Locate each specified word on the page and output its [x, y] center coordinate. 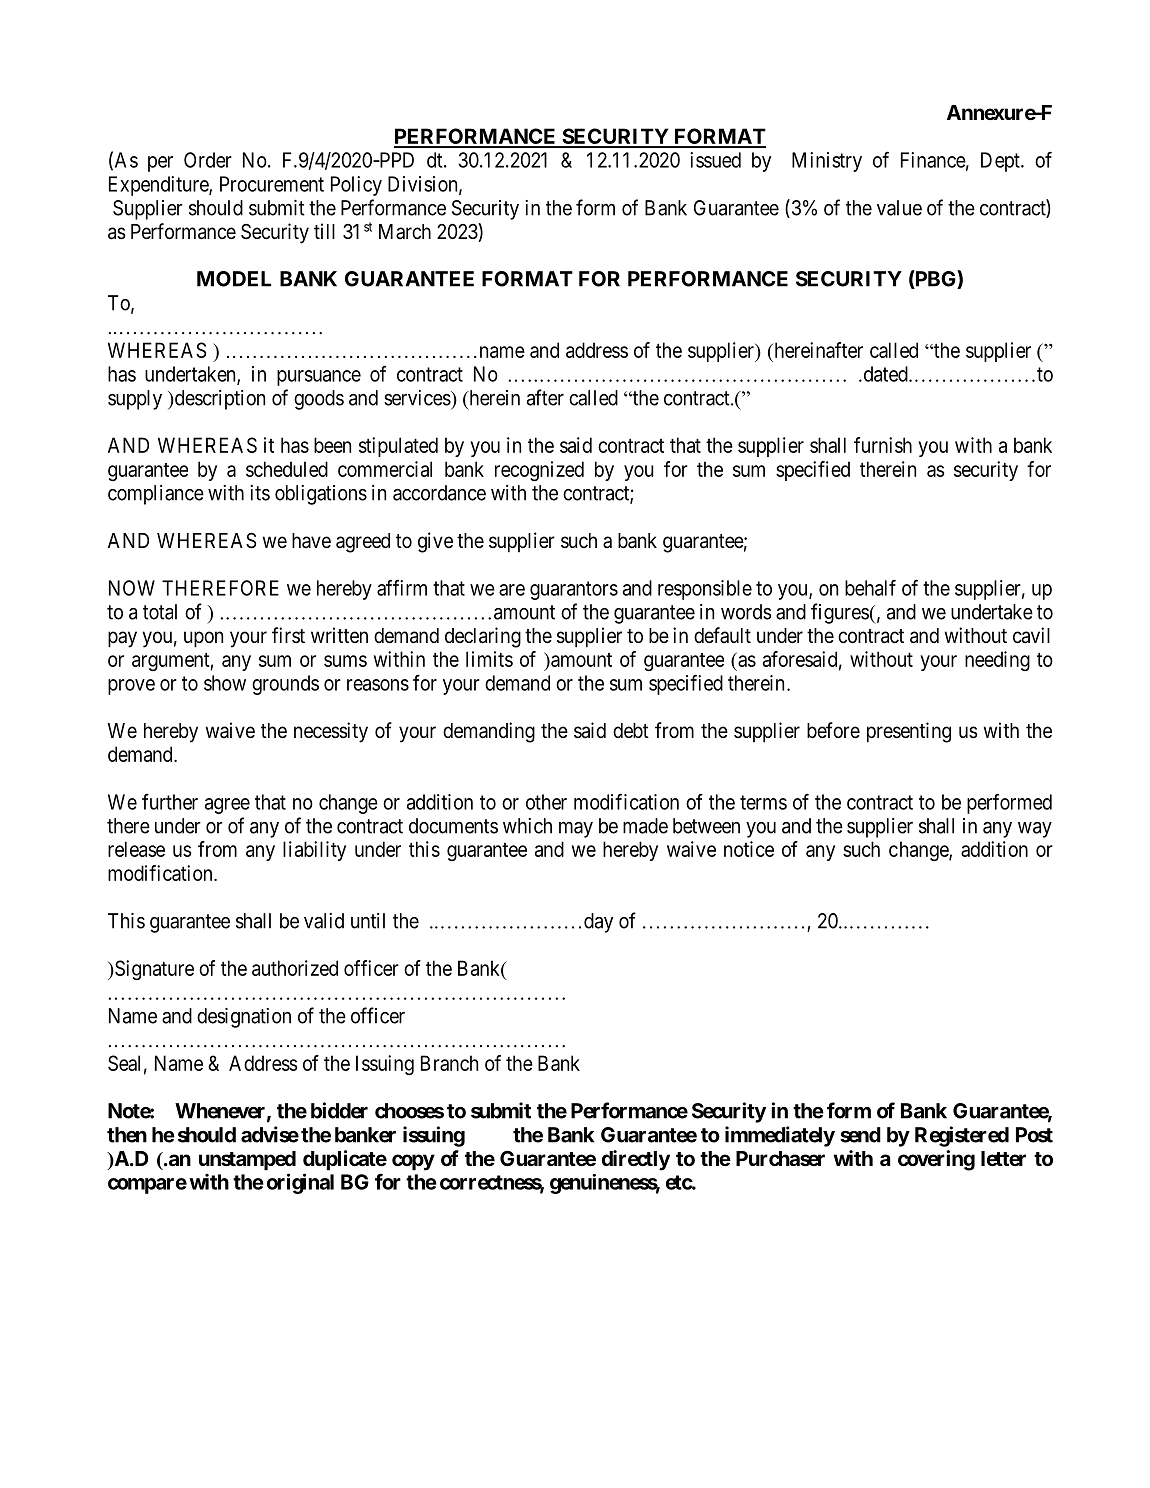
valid [324, 921]
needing [997, 661]
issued [715, 160]
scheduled [287, 469]
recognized [539, 471]
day [598, 923]
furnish [883, 445]
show [225, 683]
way [1035, 830]
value [899, 208]
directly [636, 1160]
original [300, 1183]
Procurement [272, 184]
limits [489, 659]
